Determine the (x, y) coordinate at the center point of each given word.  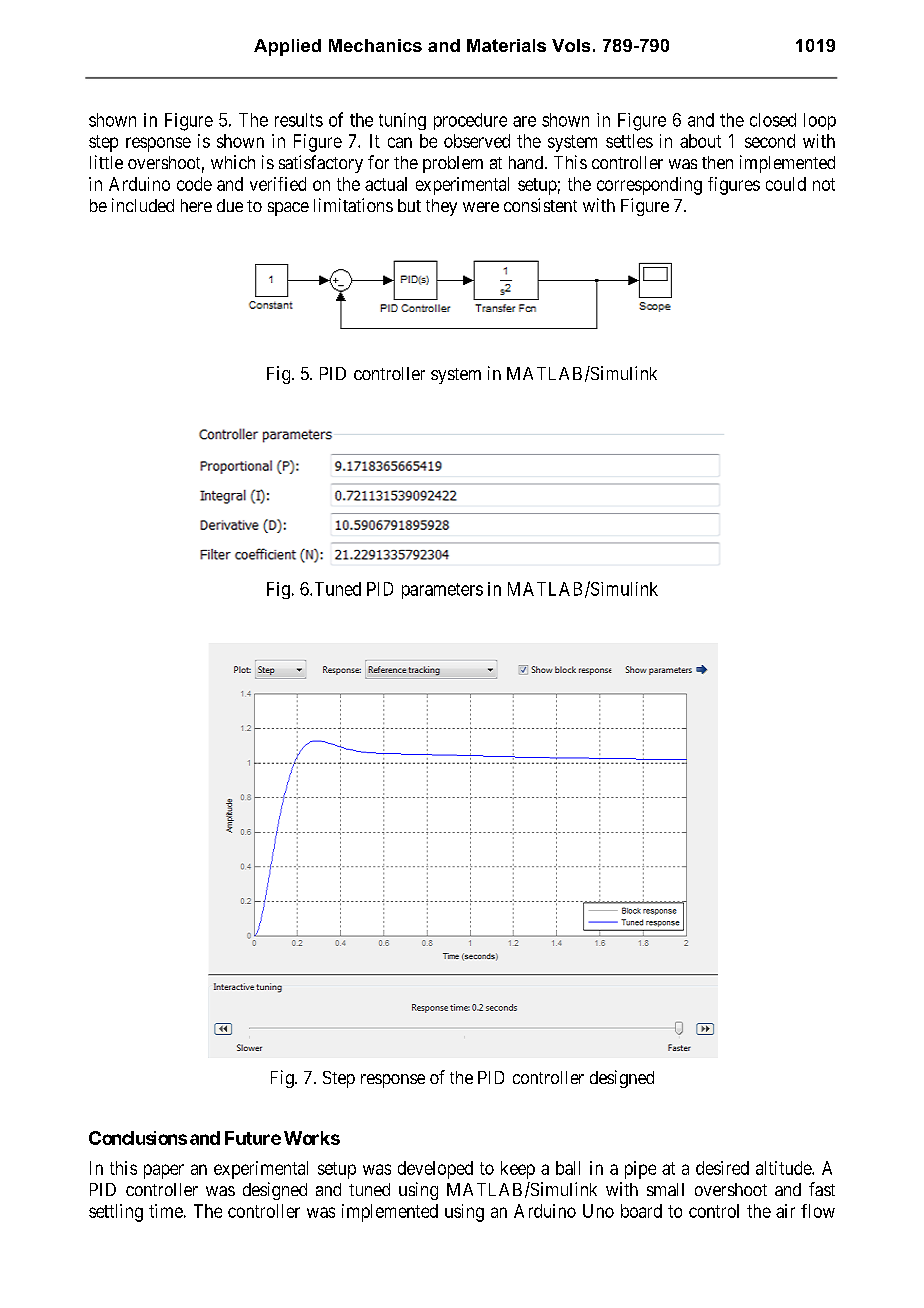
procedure (470, 121)
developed (435, 1170)
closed (773, 120)
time (166, 1211)
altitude (784, 1168)
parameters (442, 591)
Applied (287, 47)
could (786, 184)
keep (518, 1170)
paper (164, 1171)
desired (722, 1168)
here (196, 205)
